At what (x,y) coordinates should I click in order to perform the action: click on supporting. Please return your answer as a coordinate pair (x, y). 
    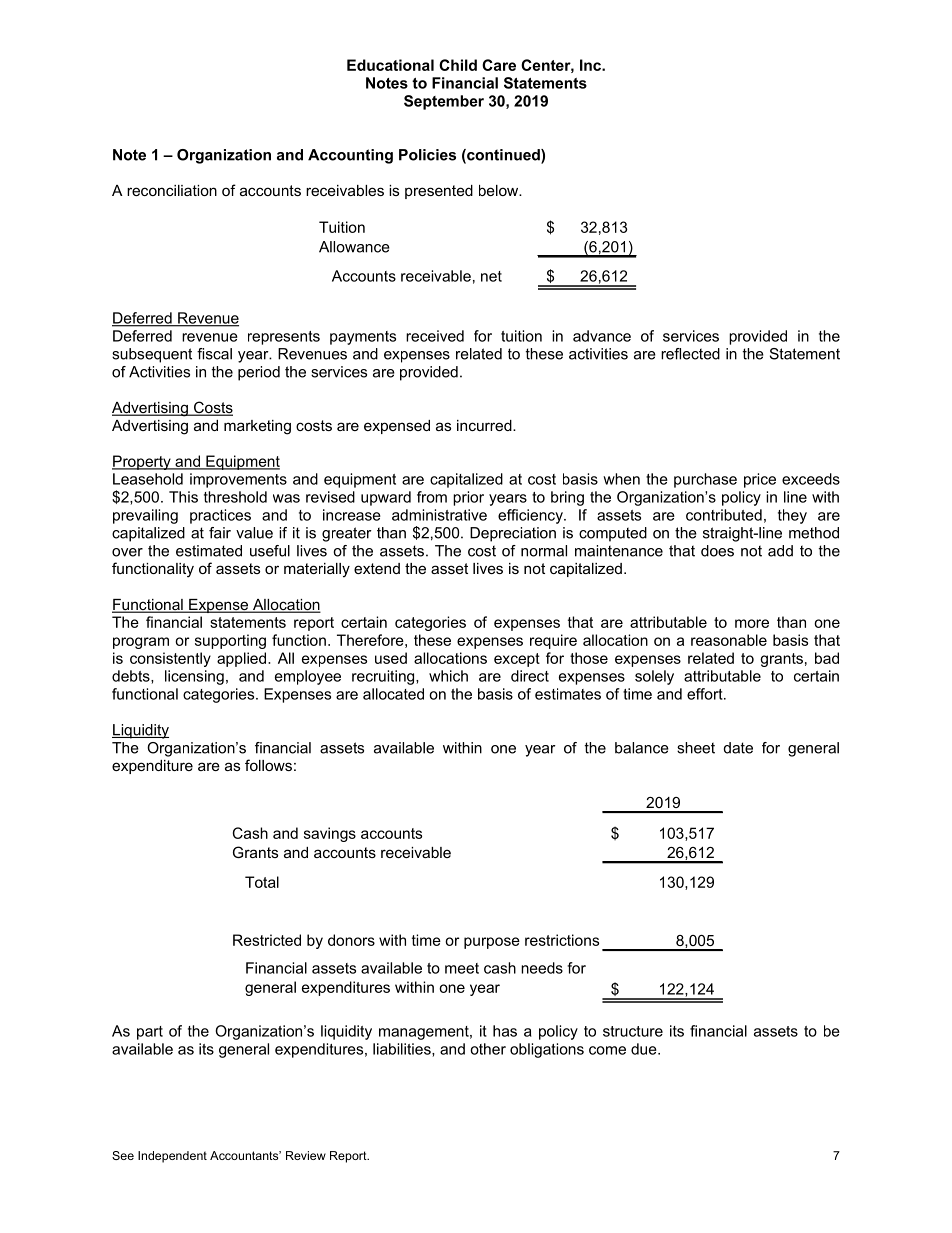
    Looking at the image, I should click on (230, 641).
